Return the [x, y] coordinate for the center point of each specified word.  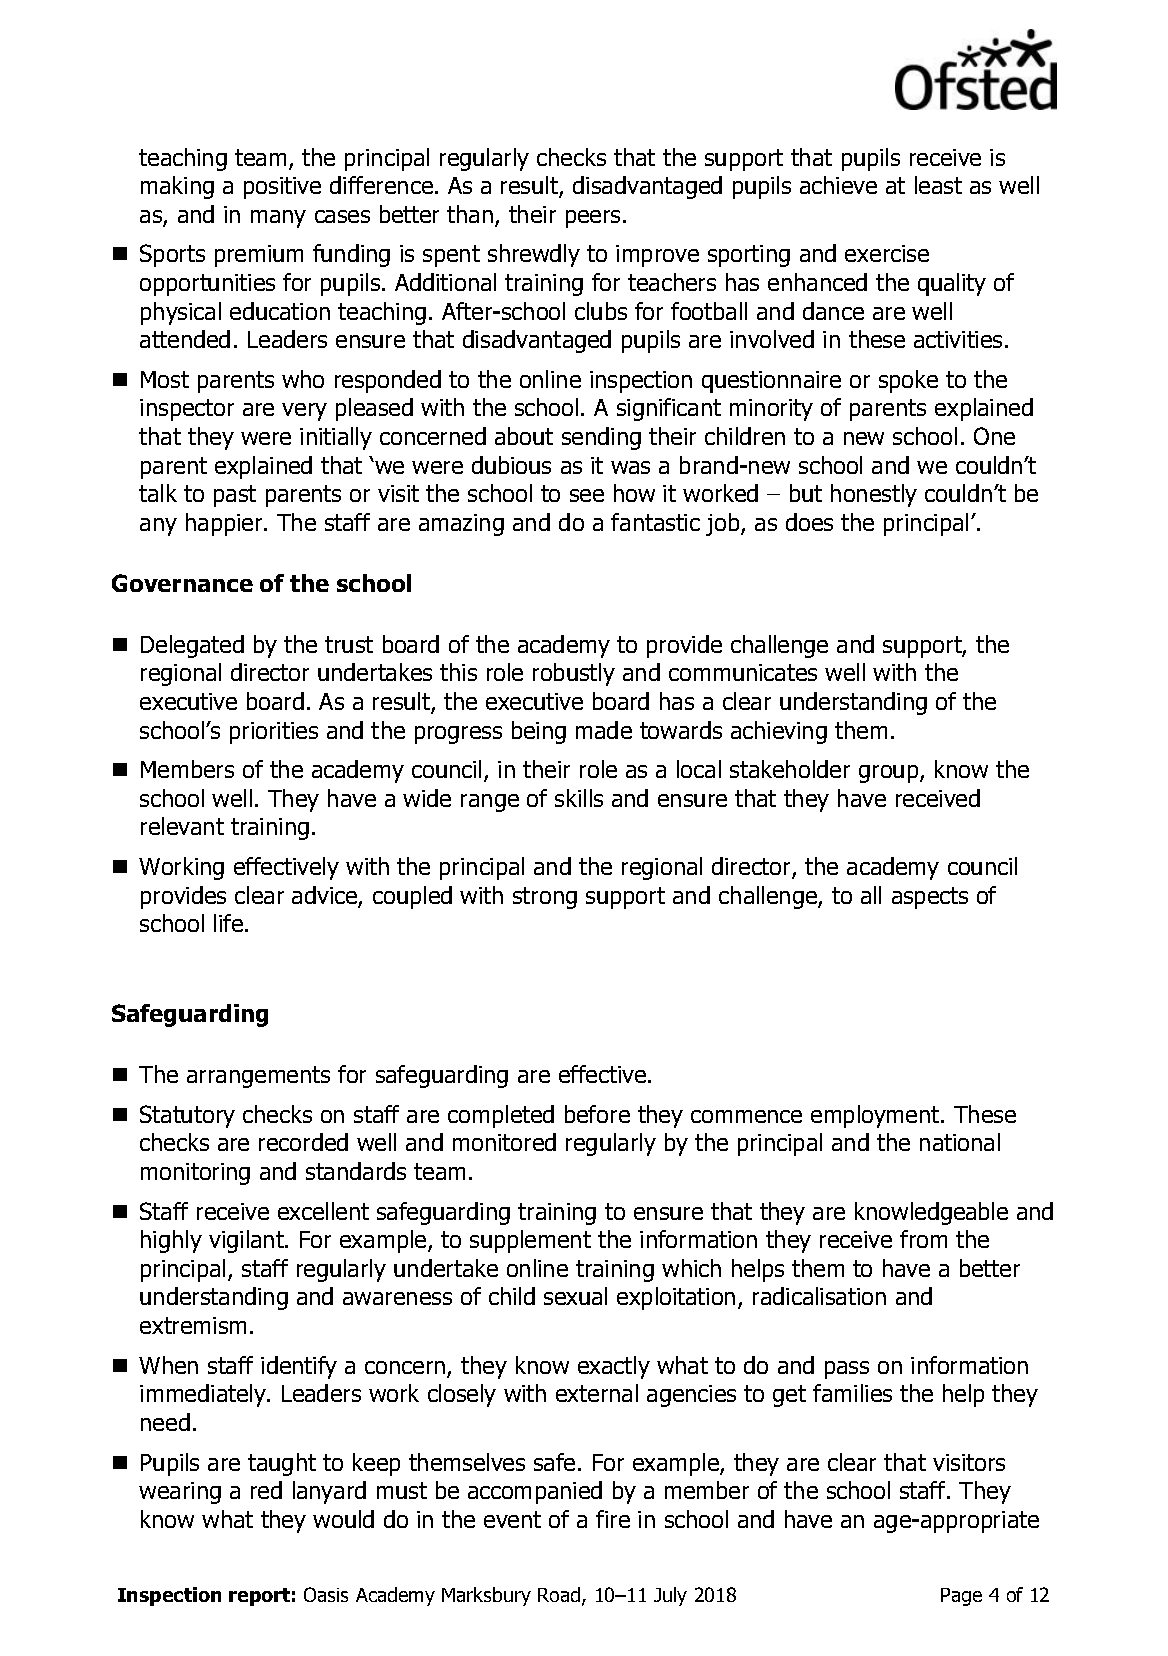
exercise [887, 253]
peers [593, 219]
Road [560, 1596]
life [230, 923]
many [278, 219]
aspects [930, 898]
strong [545, 898]
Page [961, 1597]
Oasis [326, 1594]
